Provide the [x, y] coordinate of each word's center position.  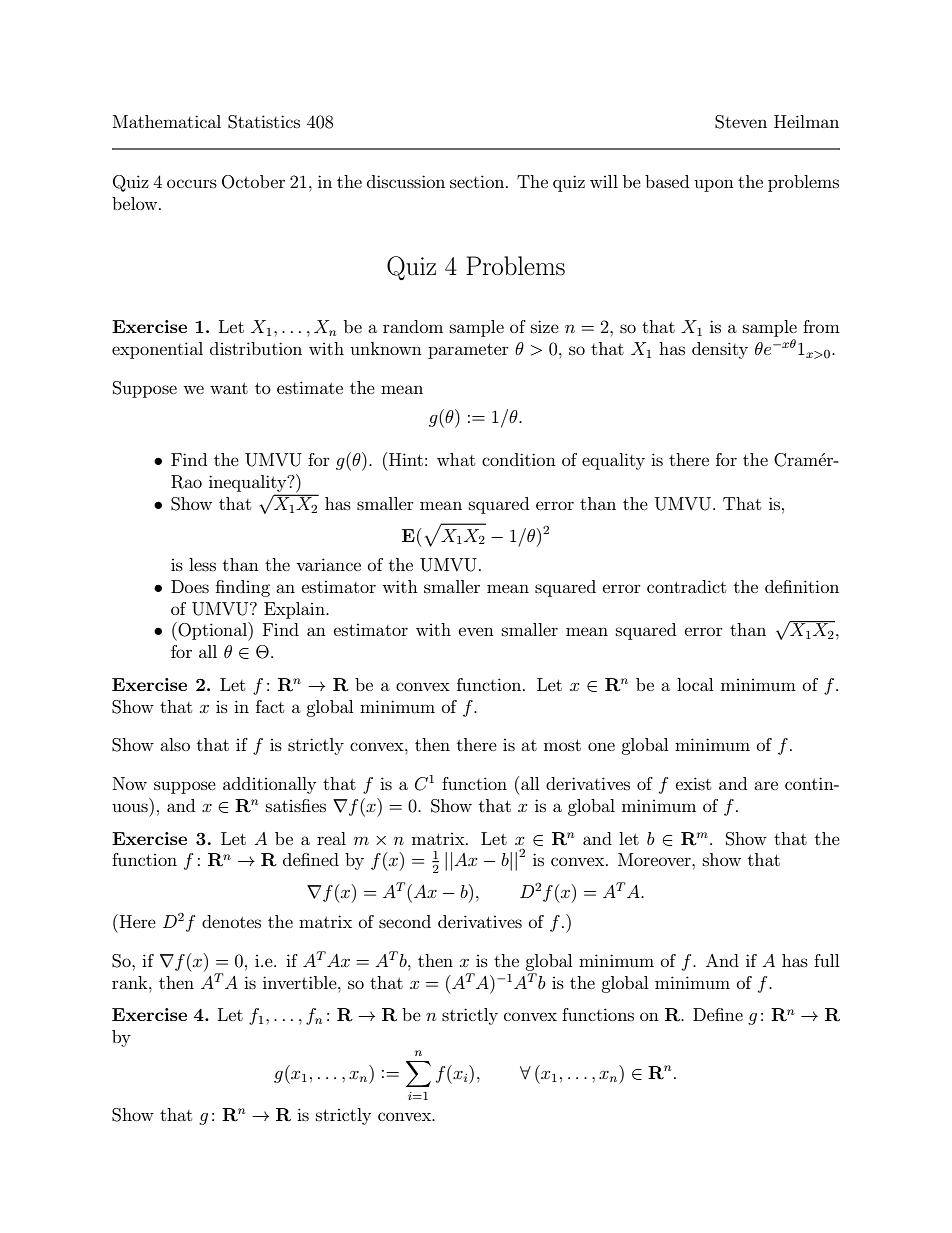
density [720, 350]
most [562, 745]
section [478, 181]
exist [693, 783]
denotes [231, 921]
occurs [192, 183]
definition [802, 586]
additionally [269, 785]
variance [328, 564]
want [229, 388]
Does [190, 586]
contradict [686, 586]
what [456, 459]
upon [714, 185]
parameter [468, 351]
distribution [256, 348]
